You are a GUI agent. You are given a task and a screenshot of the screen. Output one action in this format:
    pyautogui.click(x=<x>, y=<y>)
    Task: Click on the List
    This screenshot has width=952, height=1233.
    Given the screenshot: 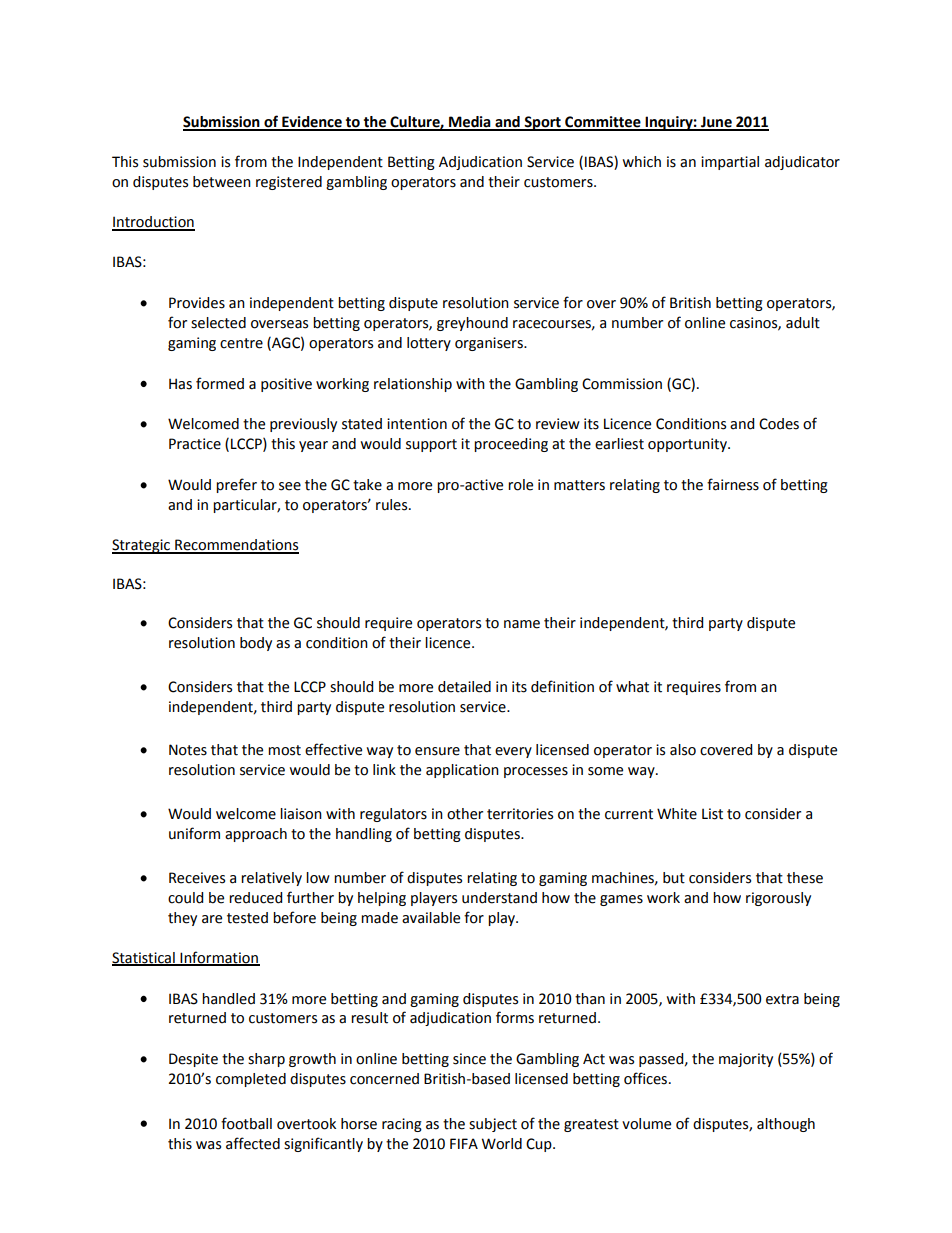 What is the action you would take?
    pyautogui.click(x=712, y=814)
